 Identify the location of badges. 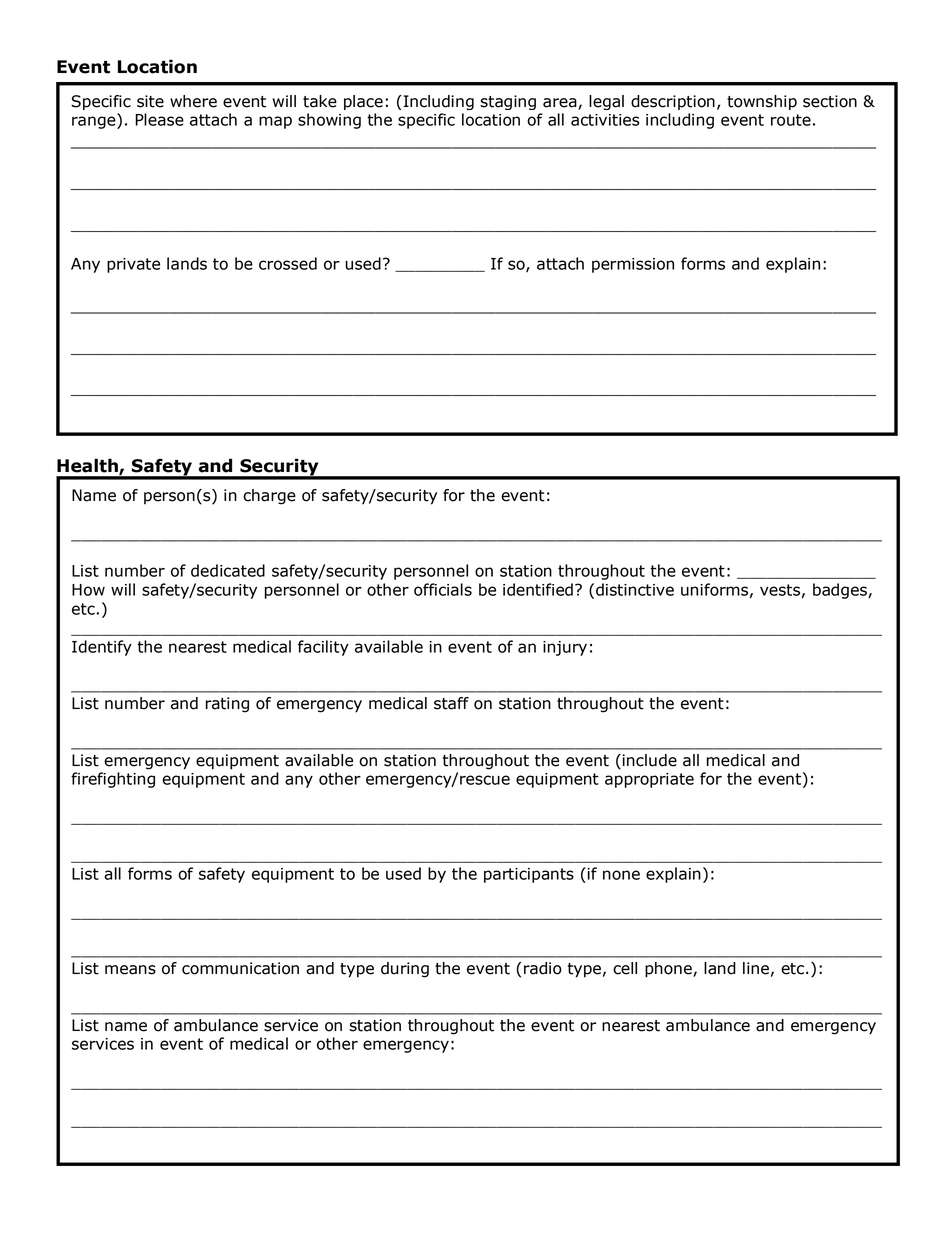
(841, 591).
